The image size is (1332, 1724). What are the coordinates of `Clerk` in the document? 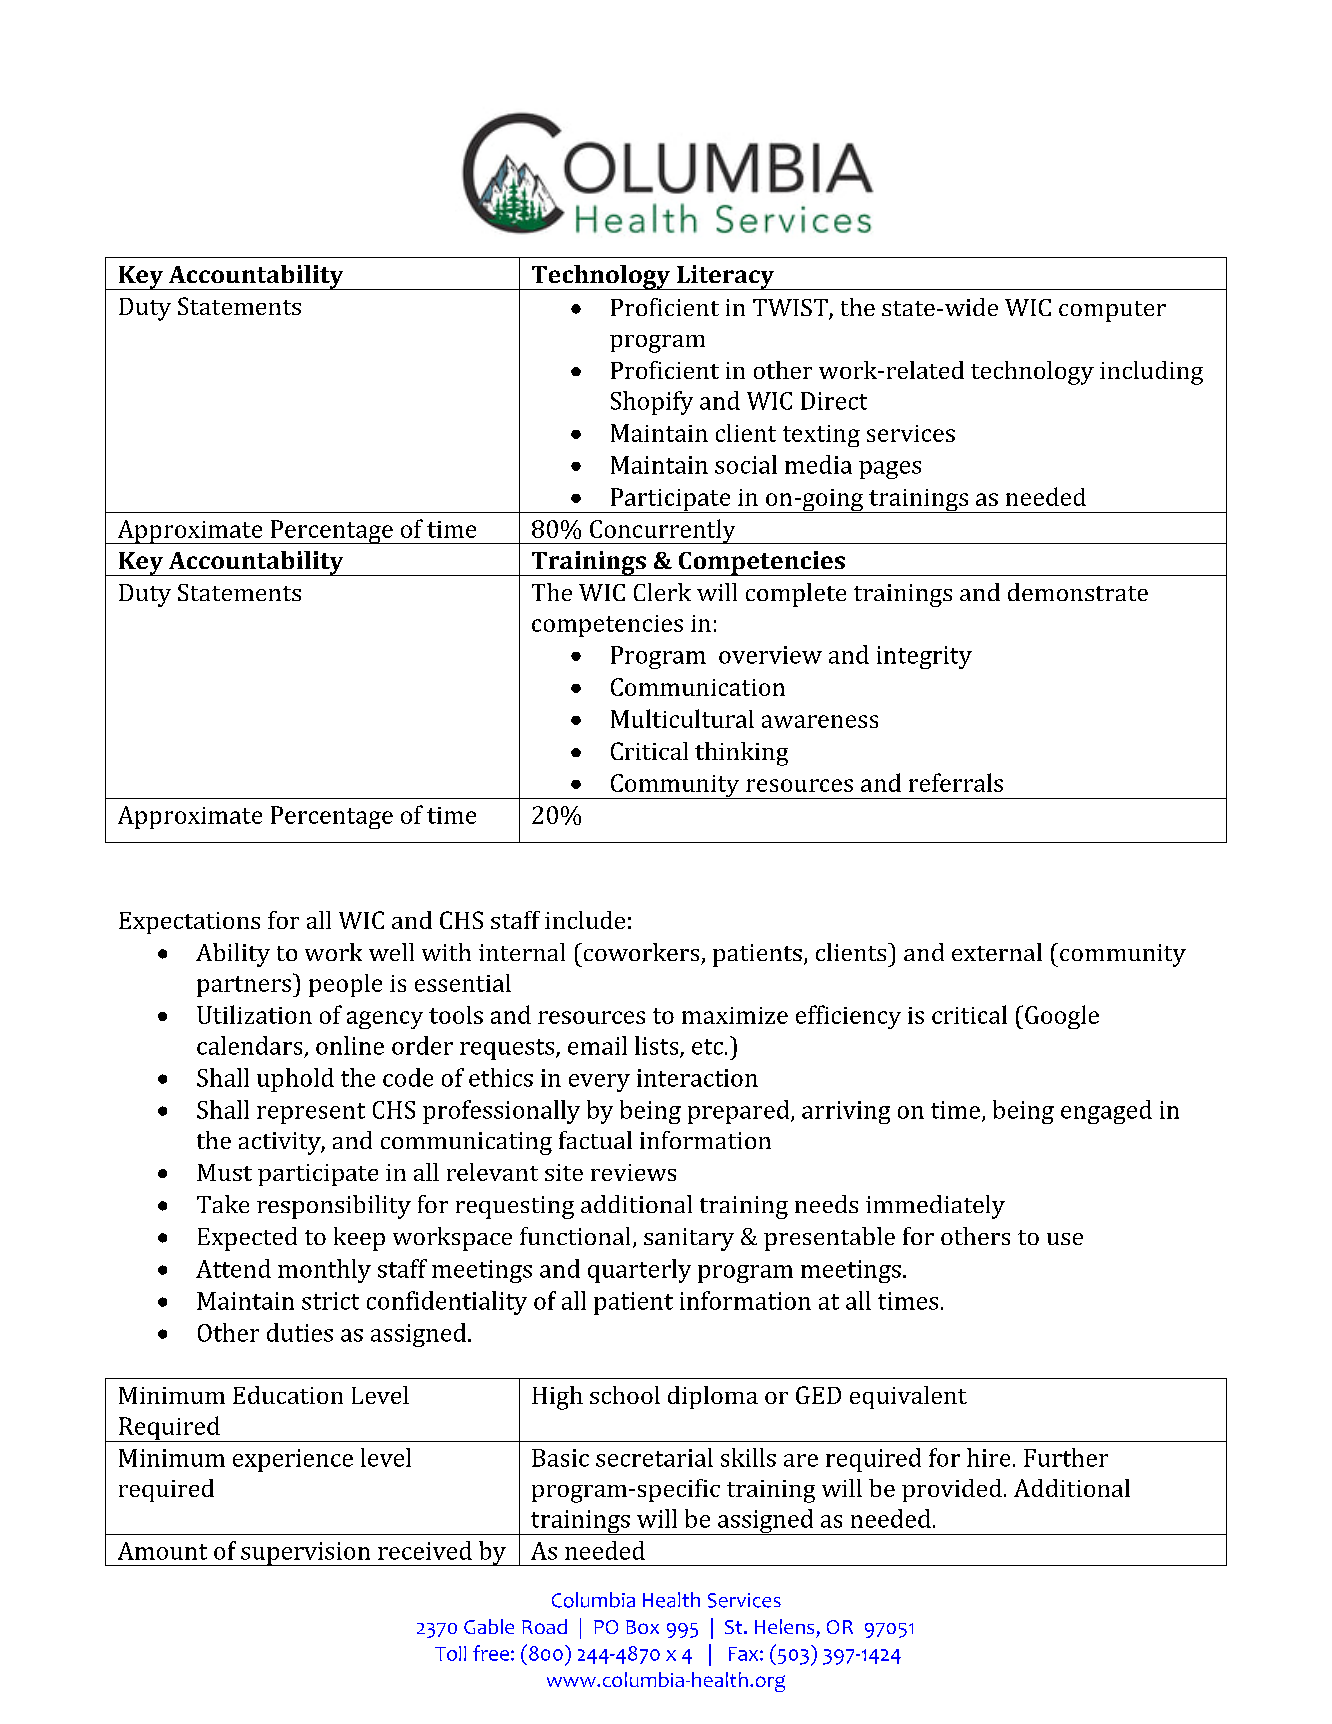 It's located at (662, 592).
